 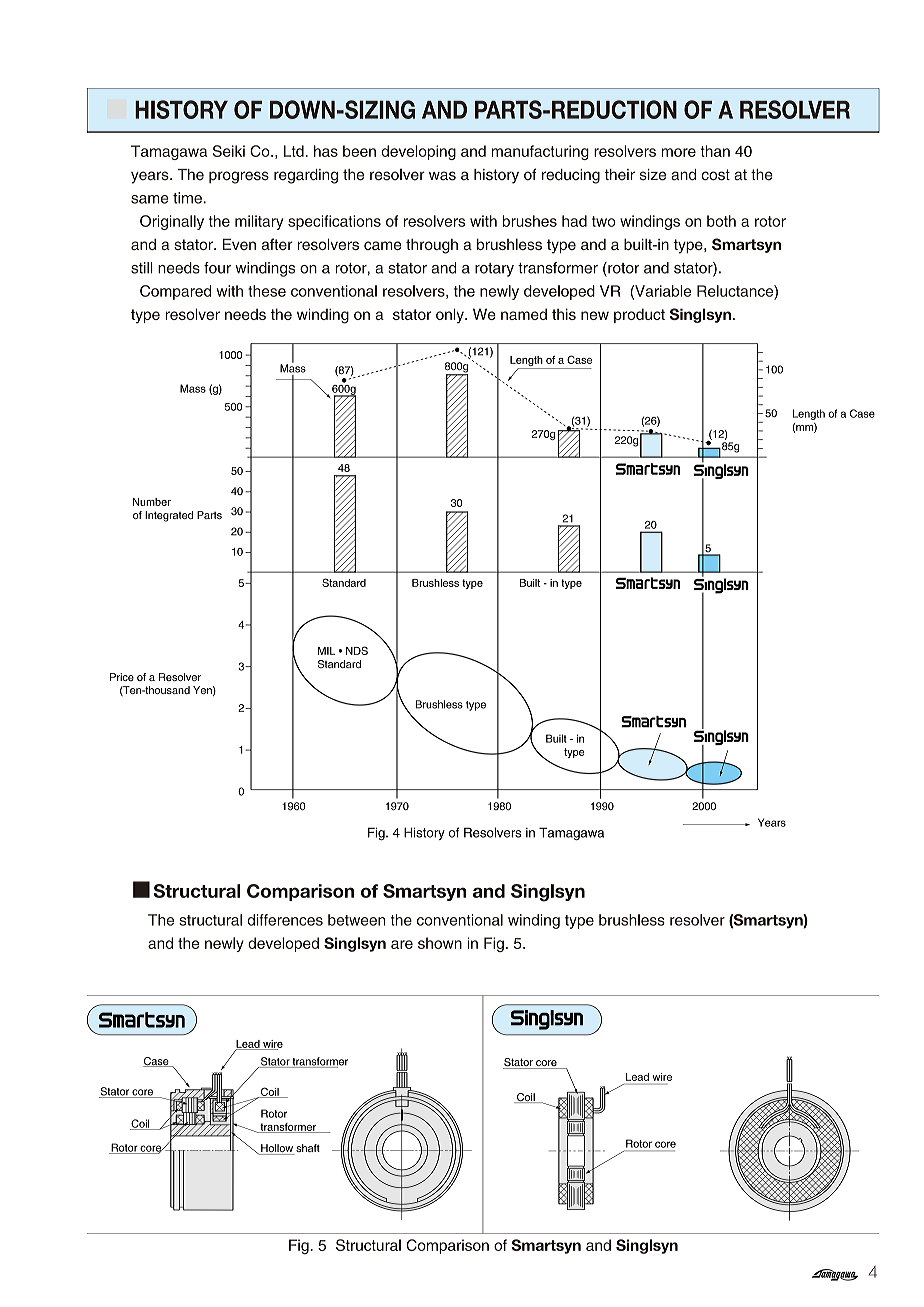 What do you see at coordinates (440, 943) in the document?
I see `shown` at bounding box center [440, 943].
